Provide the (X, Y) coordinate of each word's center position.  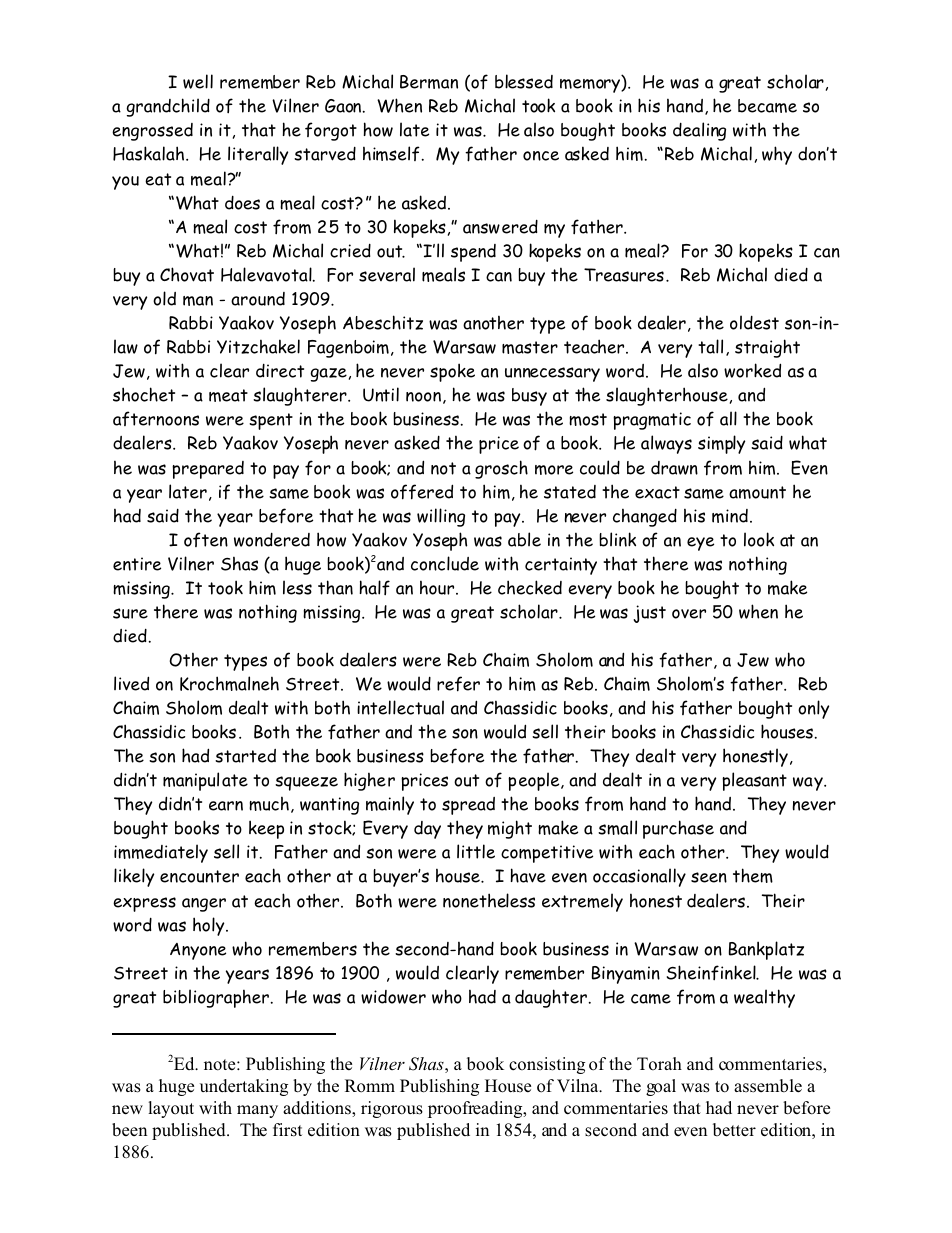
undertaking (244, 1087)
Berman (429, 82)
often (206, 539)
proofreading (476, 1109)
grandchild (168, 107)
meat (228, 395)
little (476, 851)
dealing (699, 131)
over (689, 614)
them (753, 875)
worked (752, 370)
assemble (768, 1086)
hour (438, 587)
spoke (452, 372)
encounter (199, 876)
